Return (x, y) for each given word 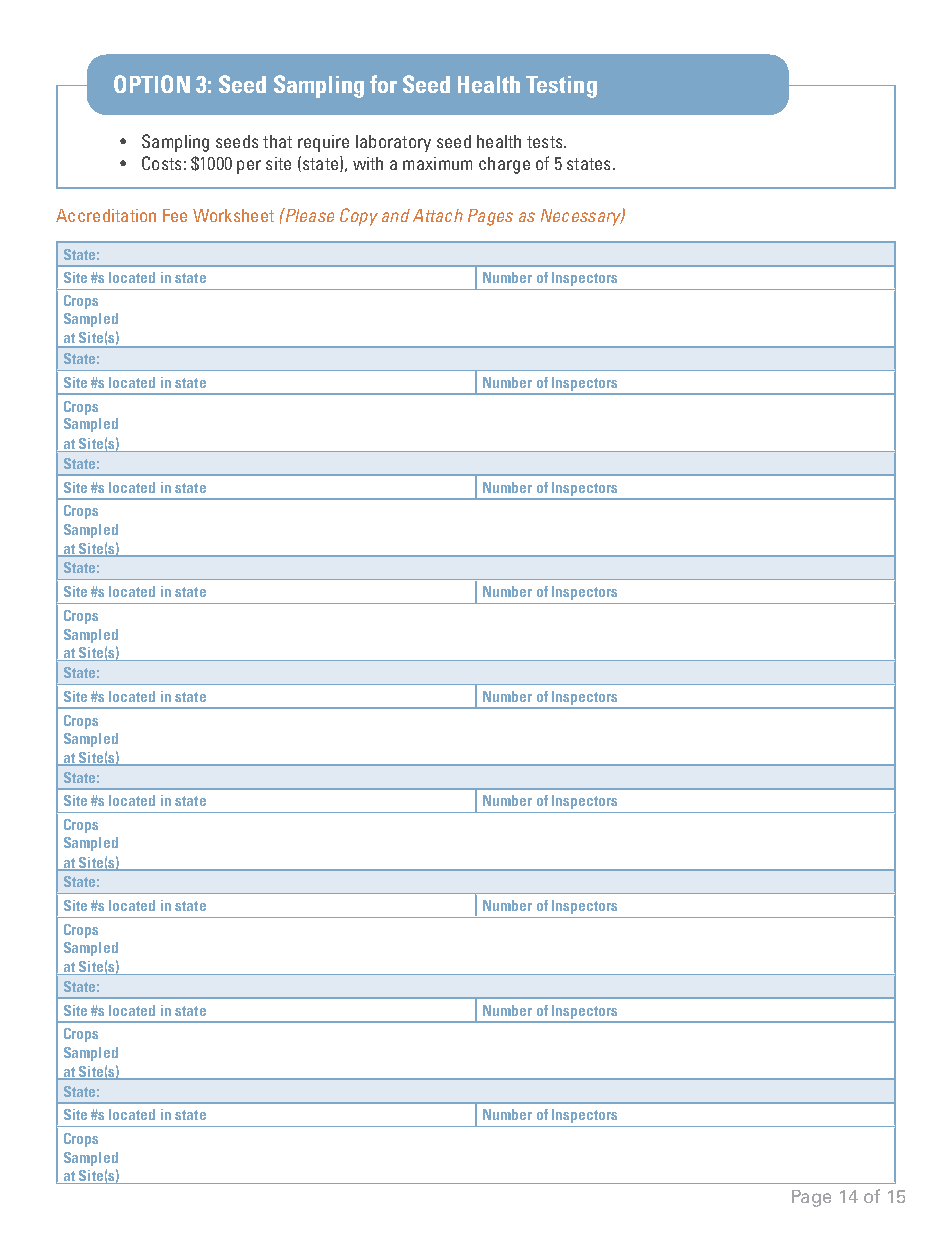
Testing (561, 87)
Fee (175, 215)
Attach (438, 215)
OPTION (152, 84)
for (383, 84)
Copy (359, 217)
